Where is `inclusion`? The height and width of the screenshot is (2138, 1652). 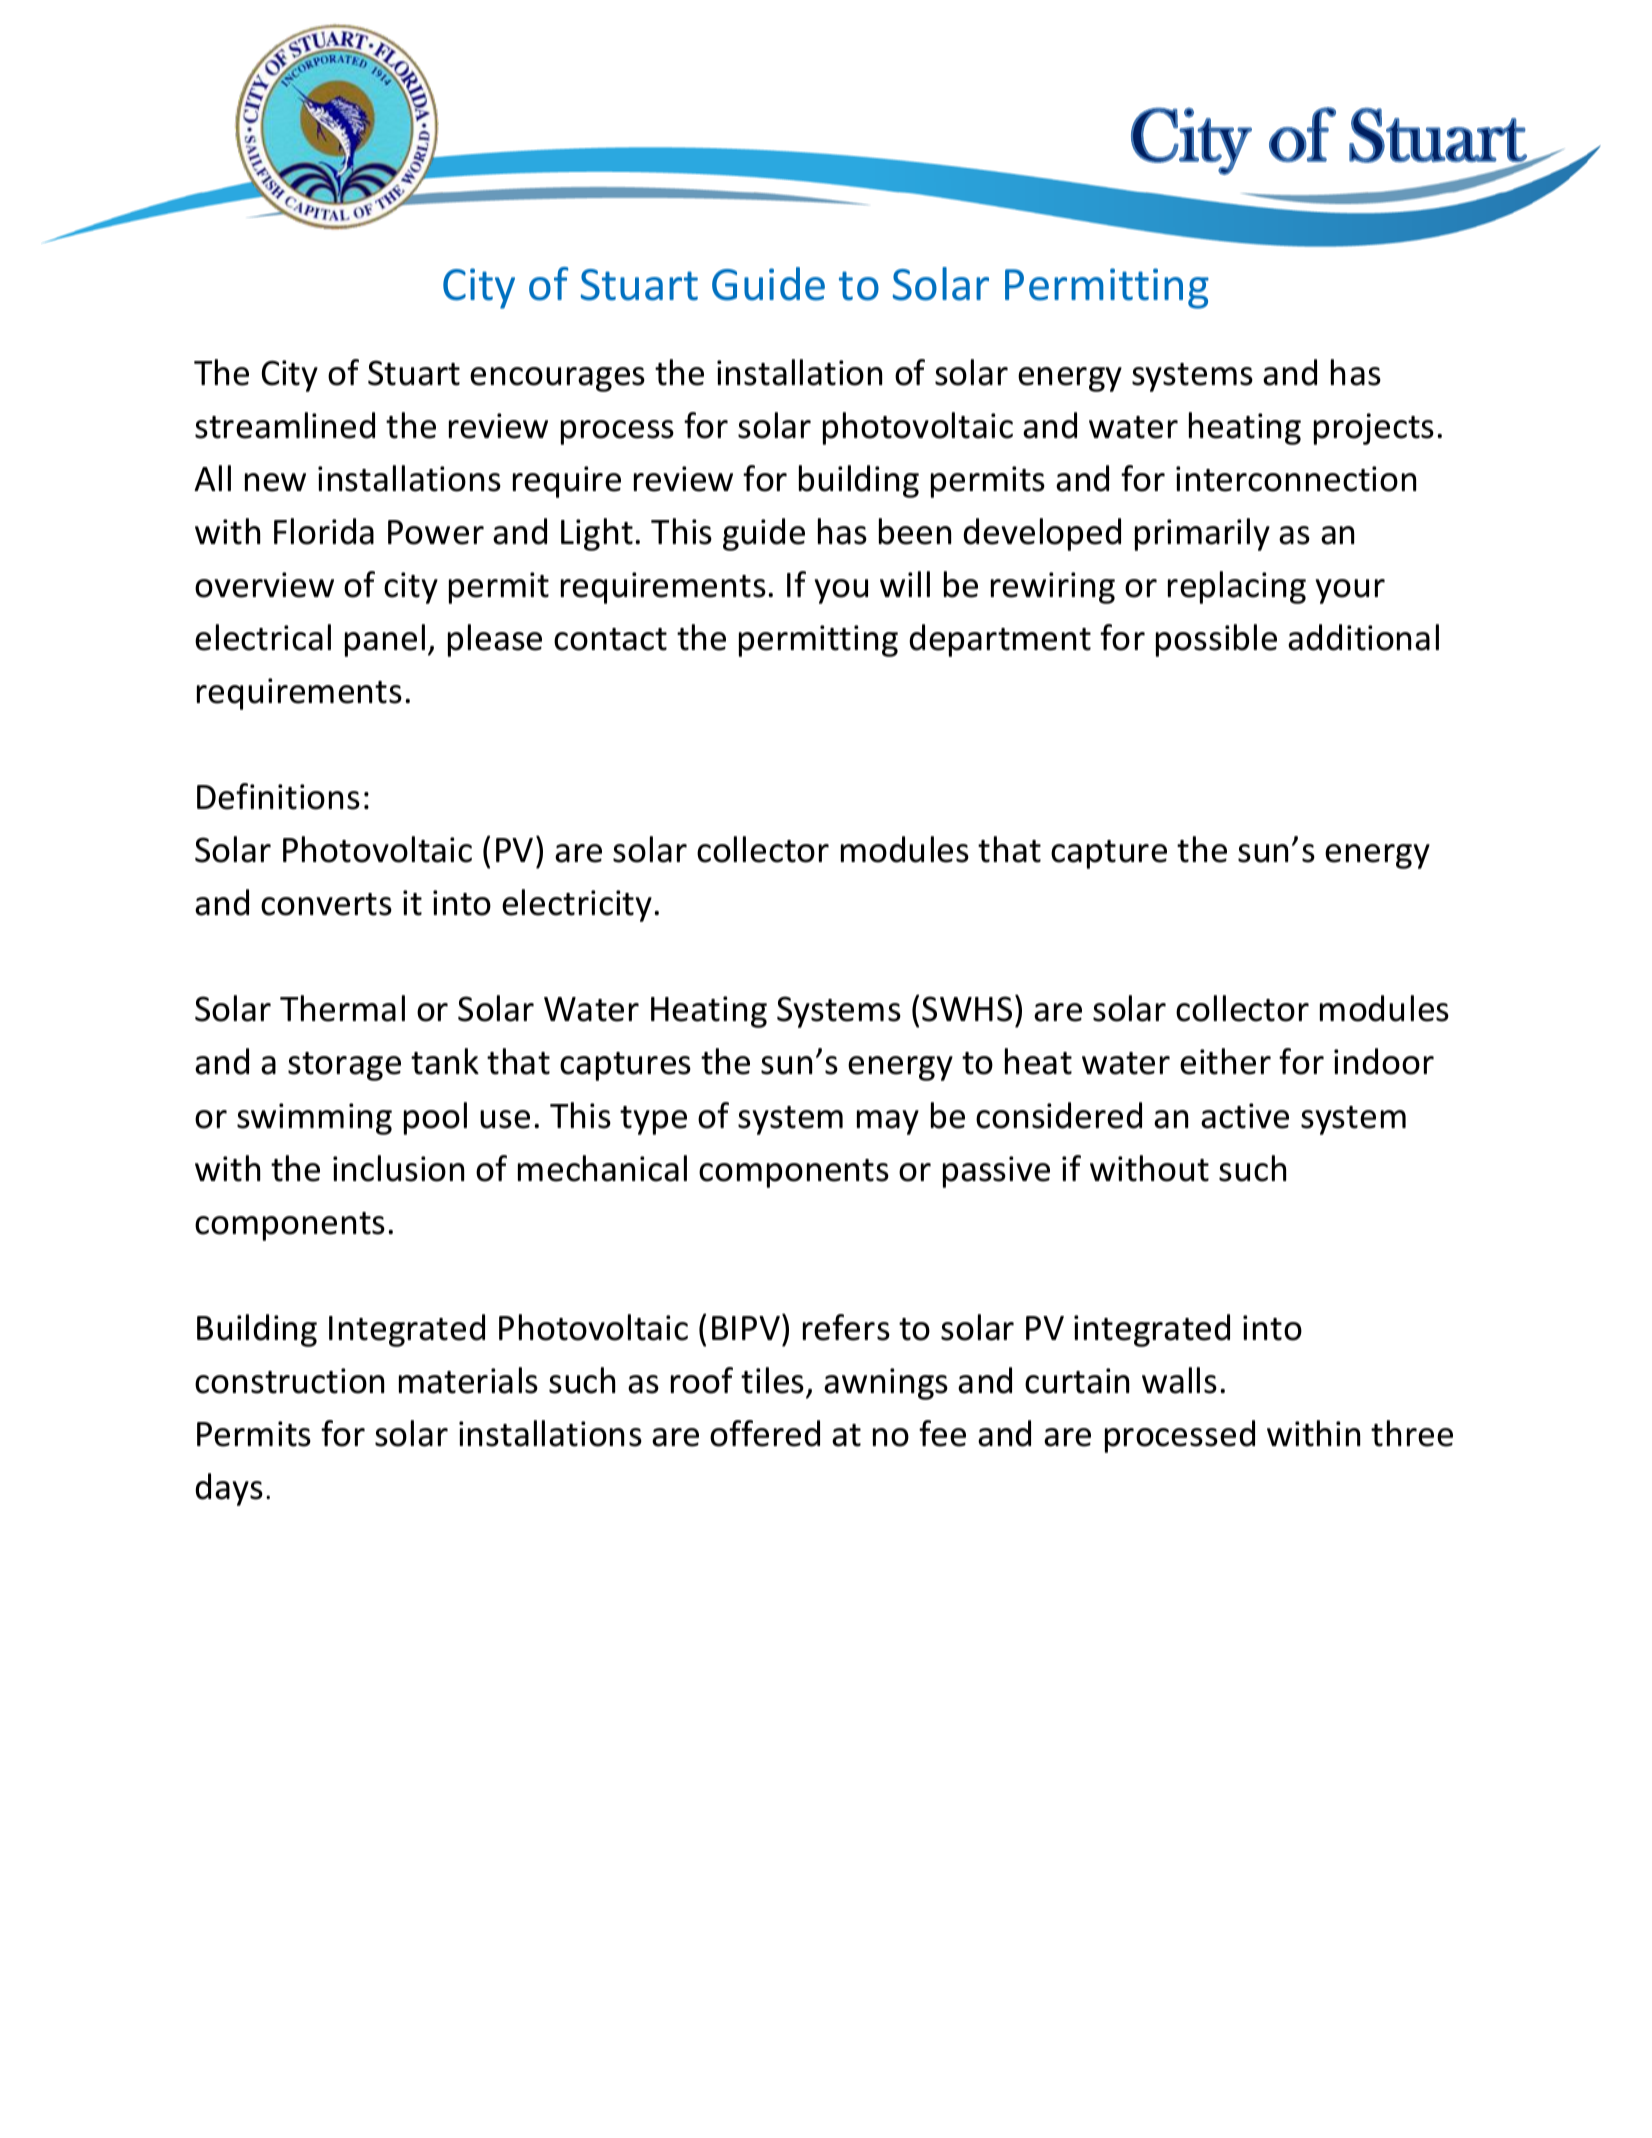
inclusion is located at coordinates (398, 1168).
